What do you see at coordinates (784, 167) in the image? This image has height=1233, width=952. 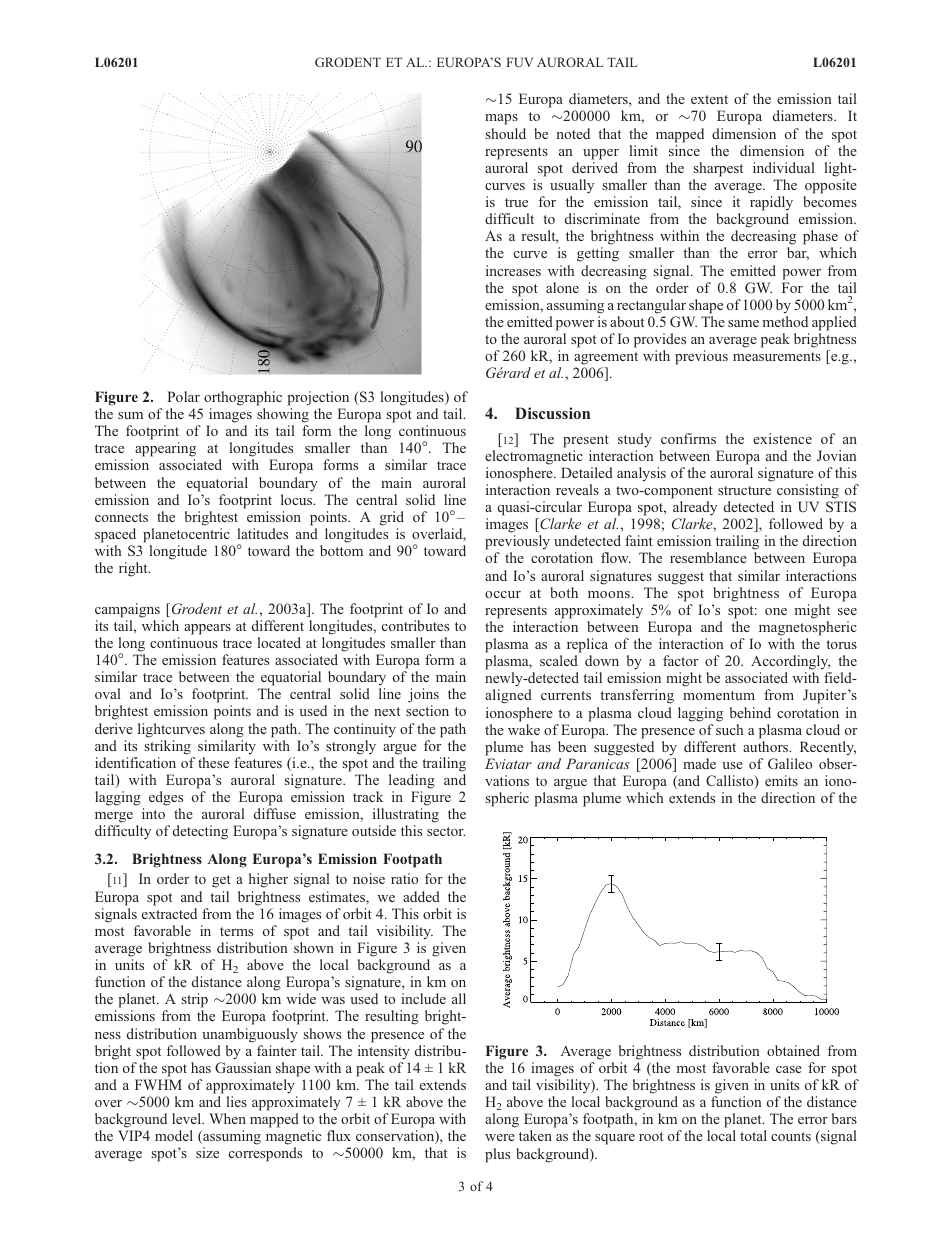 I see `individual` at bounding box center [784, 167].
